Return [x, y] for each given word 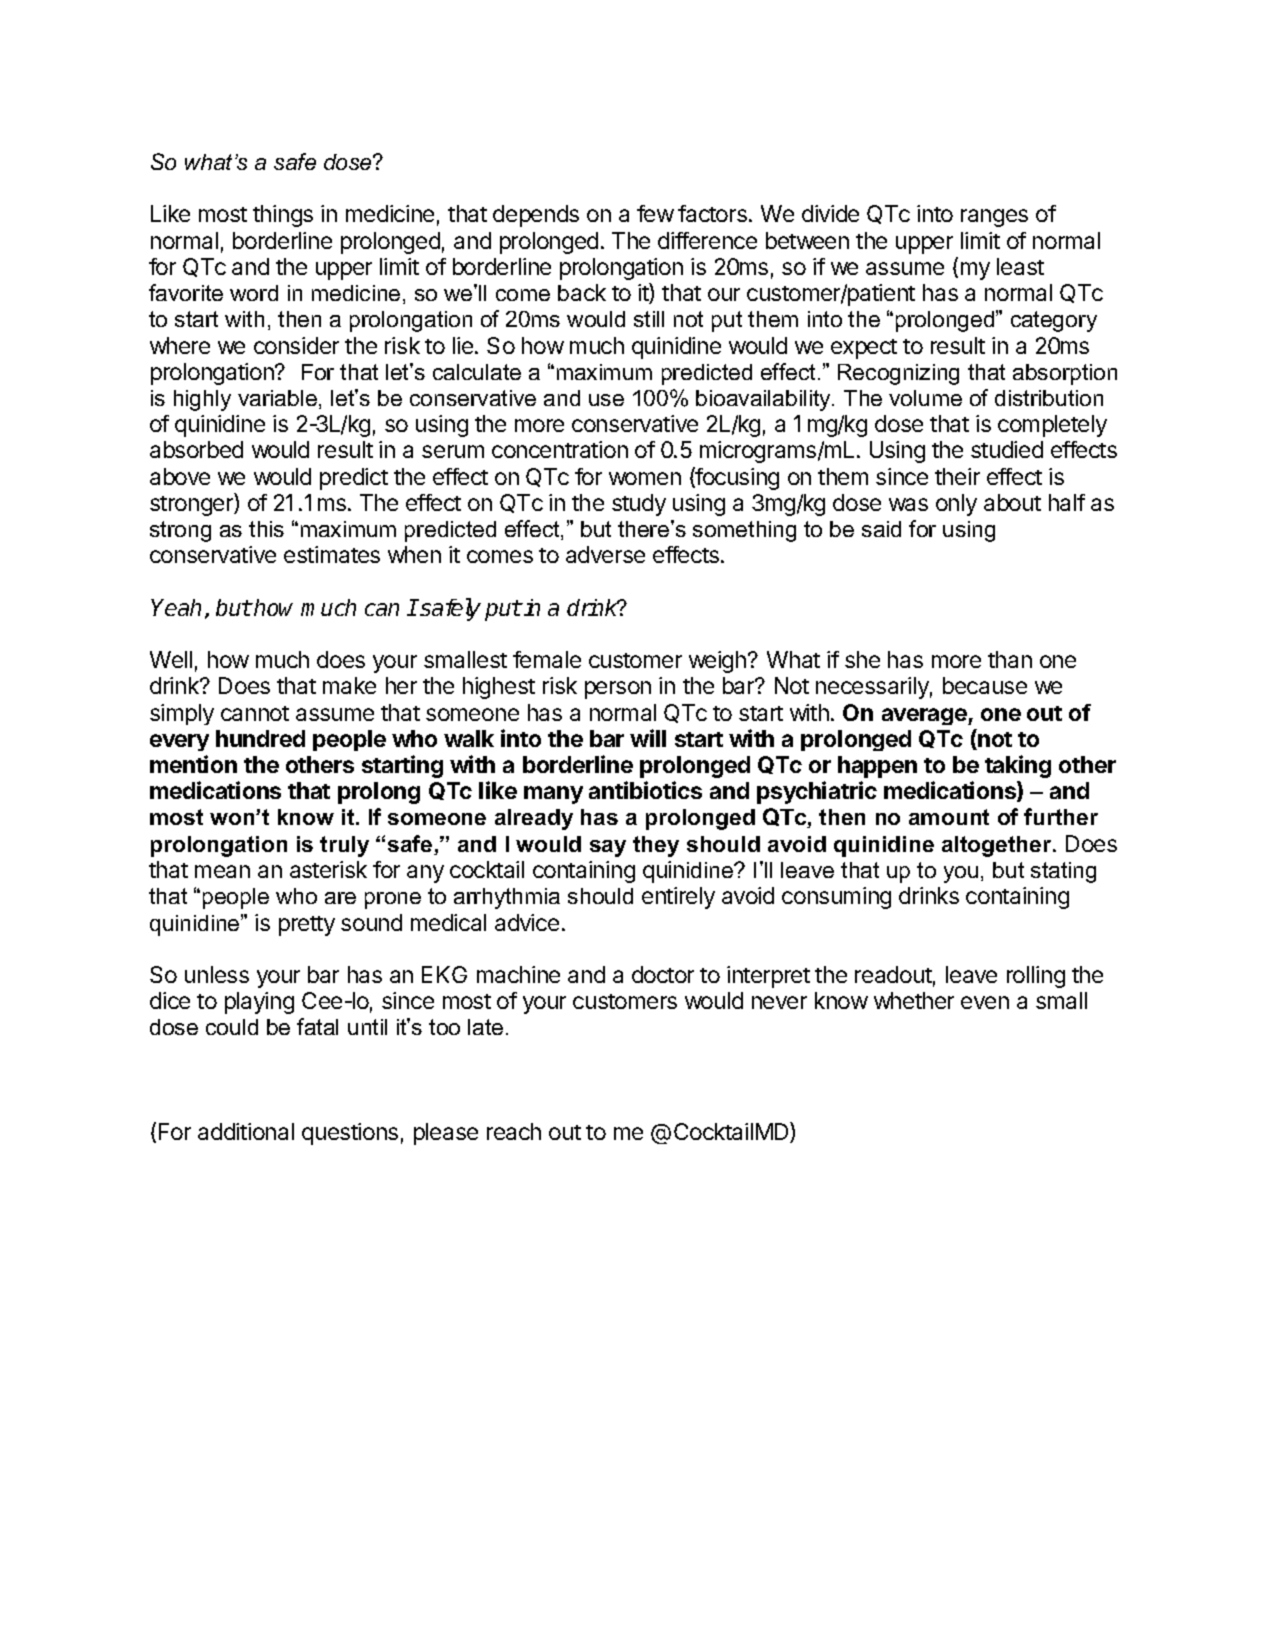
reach [514, 1131]
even [985, 1002]
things [283, 216]
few [655, 213]
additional [246, 1131]
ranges [994, 218]
